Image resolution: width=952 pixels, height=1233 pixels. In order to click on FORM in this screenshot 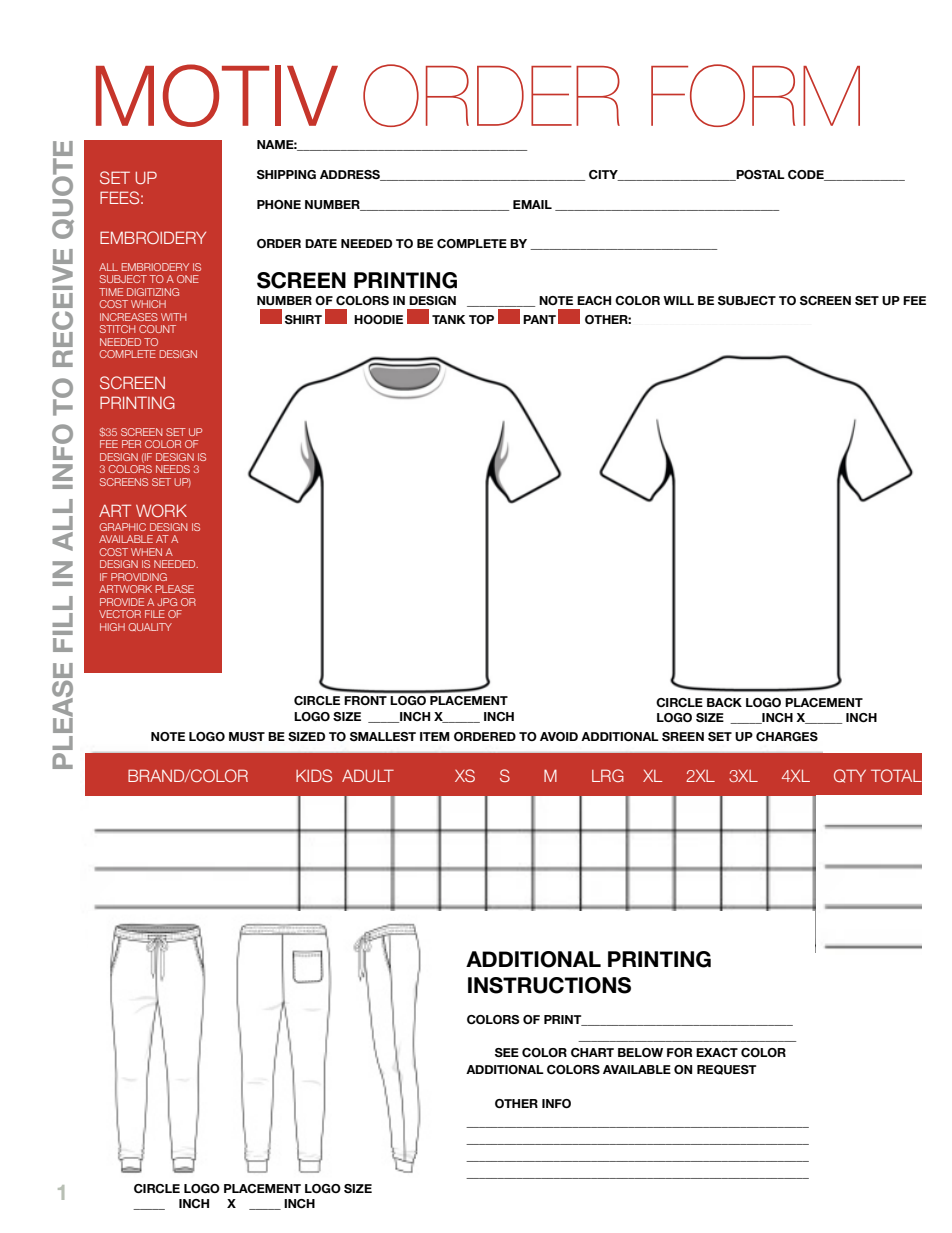, I will do `click(755, 95)`.
